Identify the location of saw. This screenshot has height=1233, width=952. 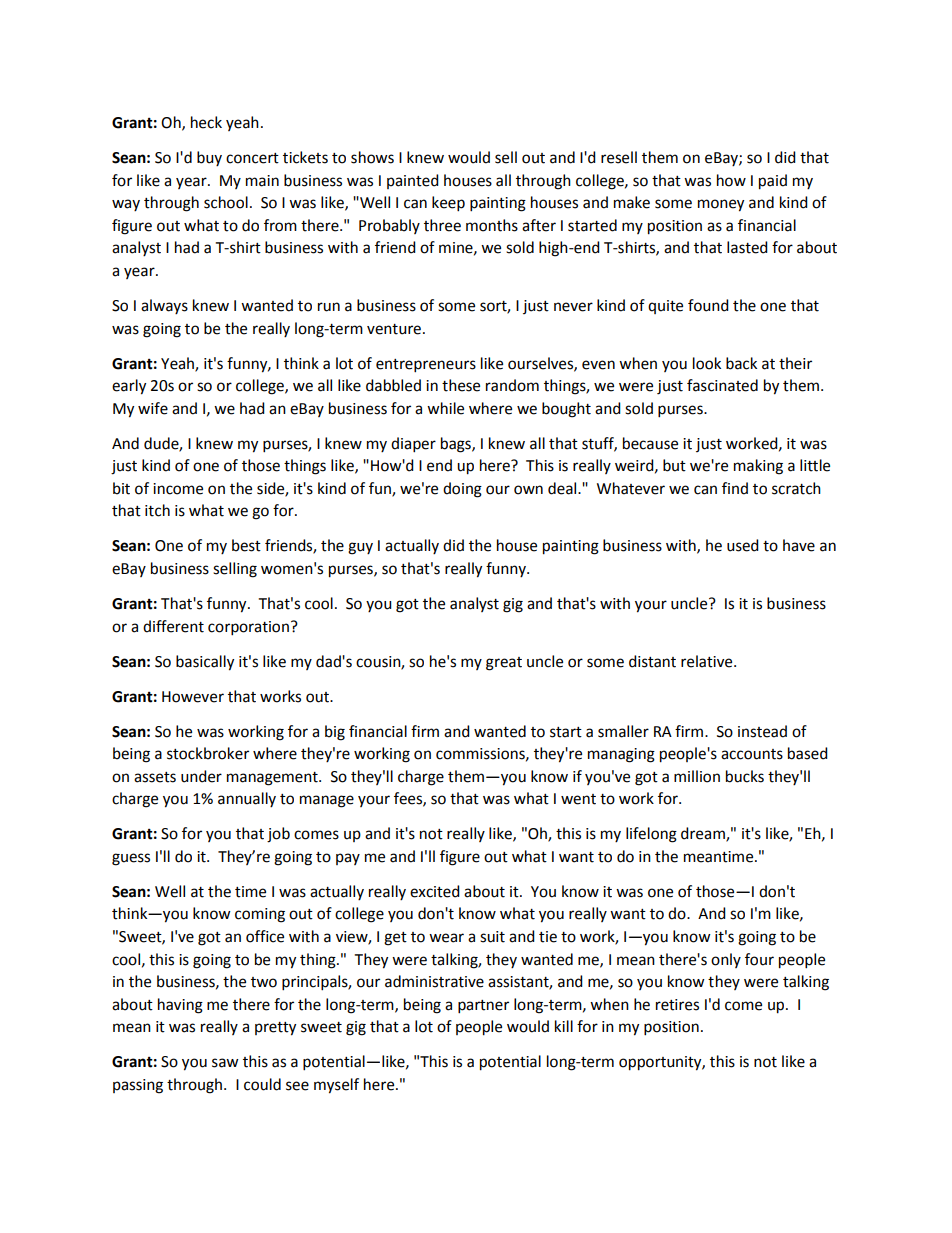
(225, 1063).
